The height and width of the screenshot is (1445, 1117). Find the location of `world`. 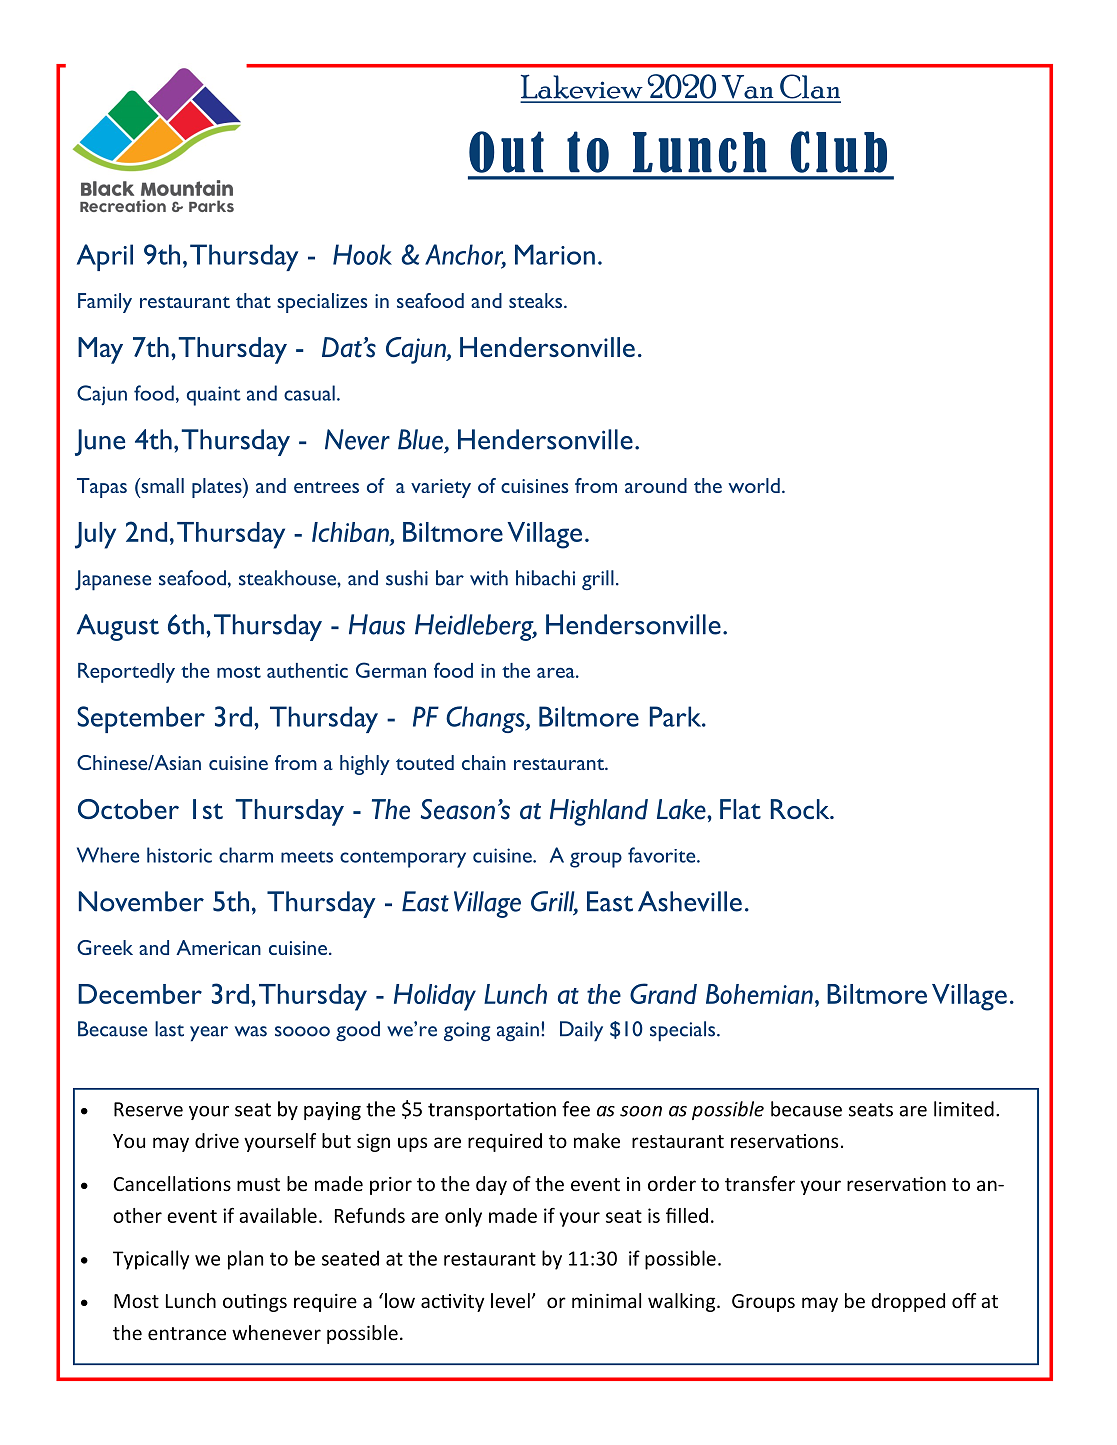

world is located at coordinates (754, 485).
